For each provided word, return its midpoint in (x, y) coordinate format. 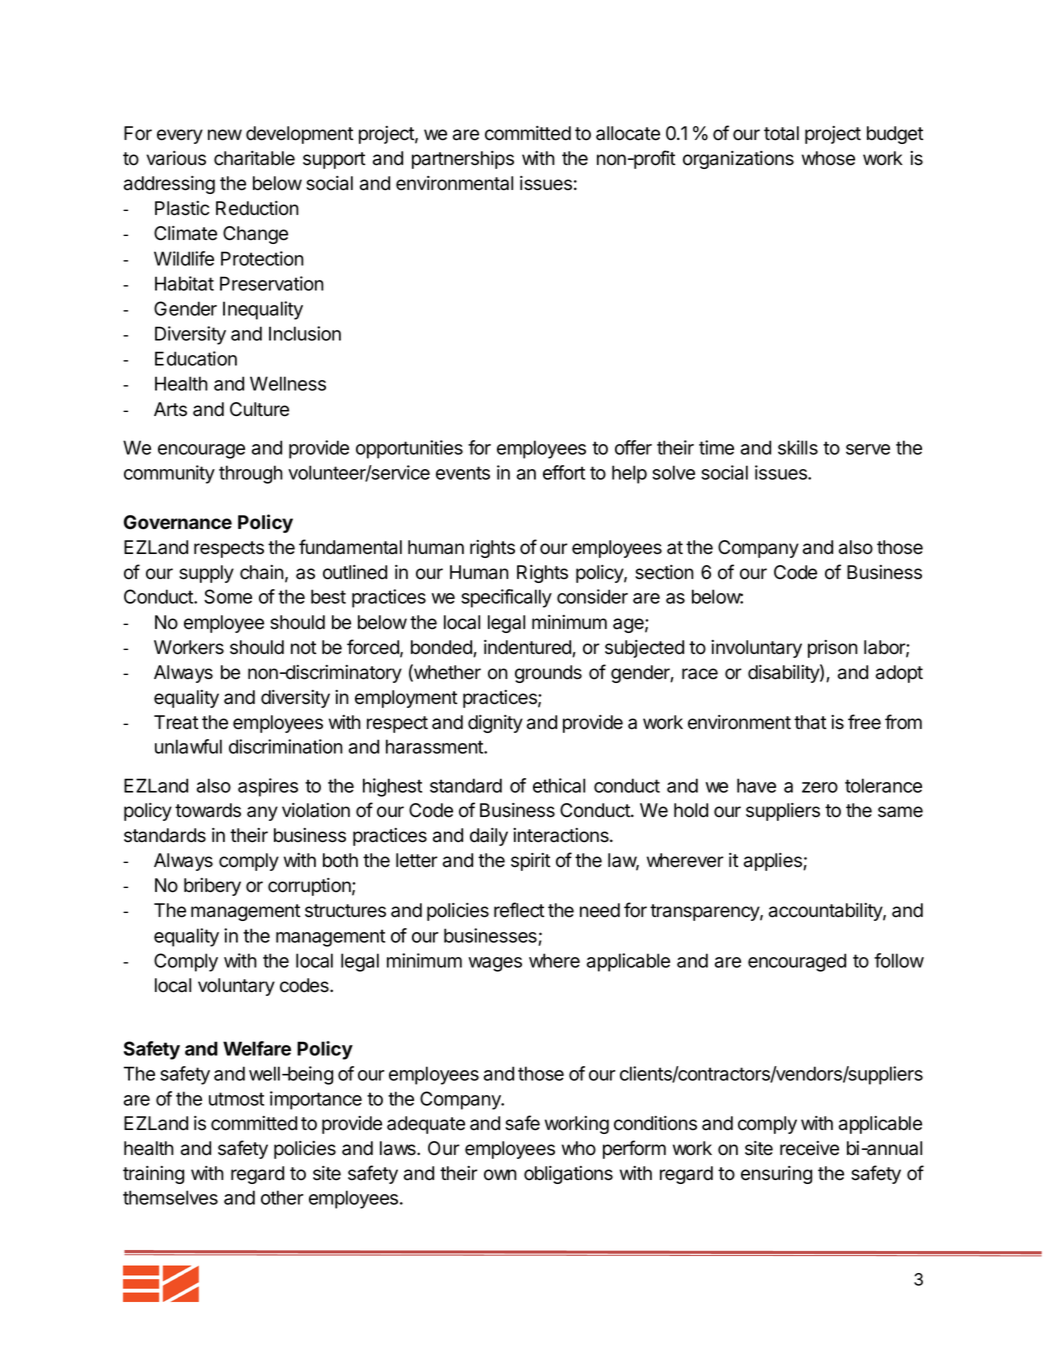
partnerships (463, 160)
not (304, 648)
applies (774, 862)
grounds (548, 674)
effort (564, 472)
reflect (519, 910)
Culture (259, 409)
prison (833, 649)
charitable (254, 158)
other (282, 1197)
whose (828, 158)
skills (798, 447)
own (500, 1175)
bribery (212, 887)
